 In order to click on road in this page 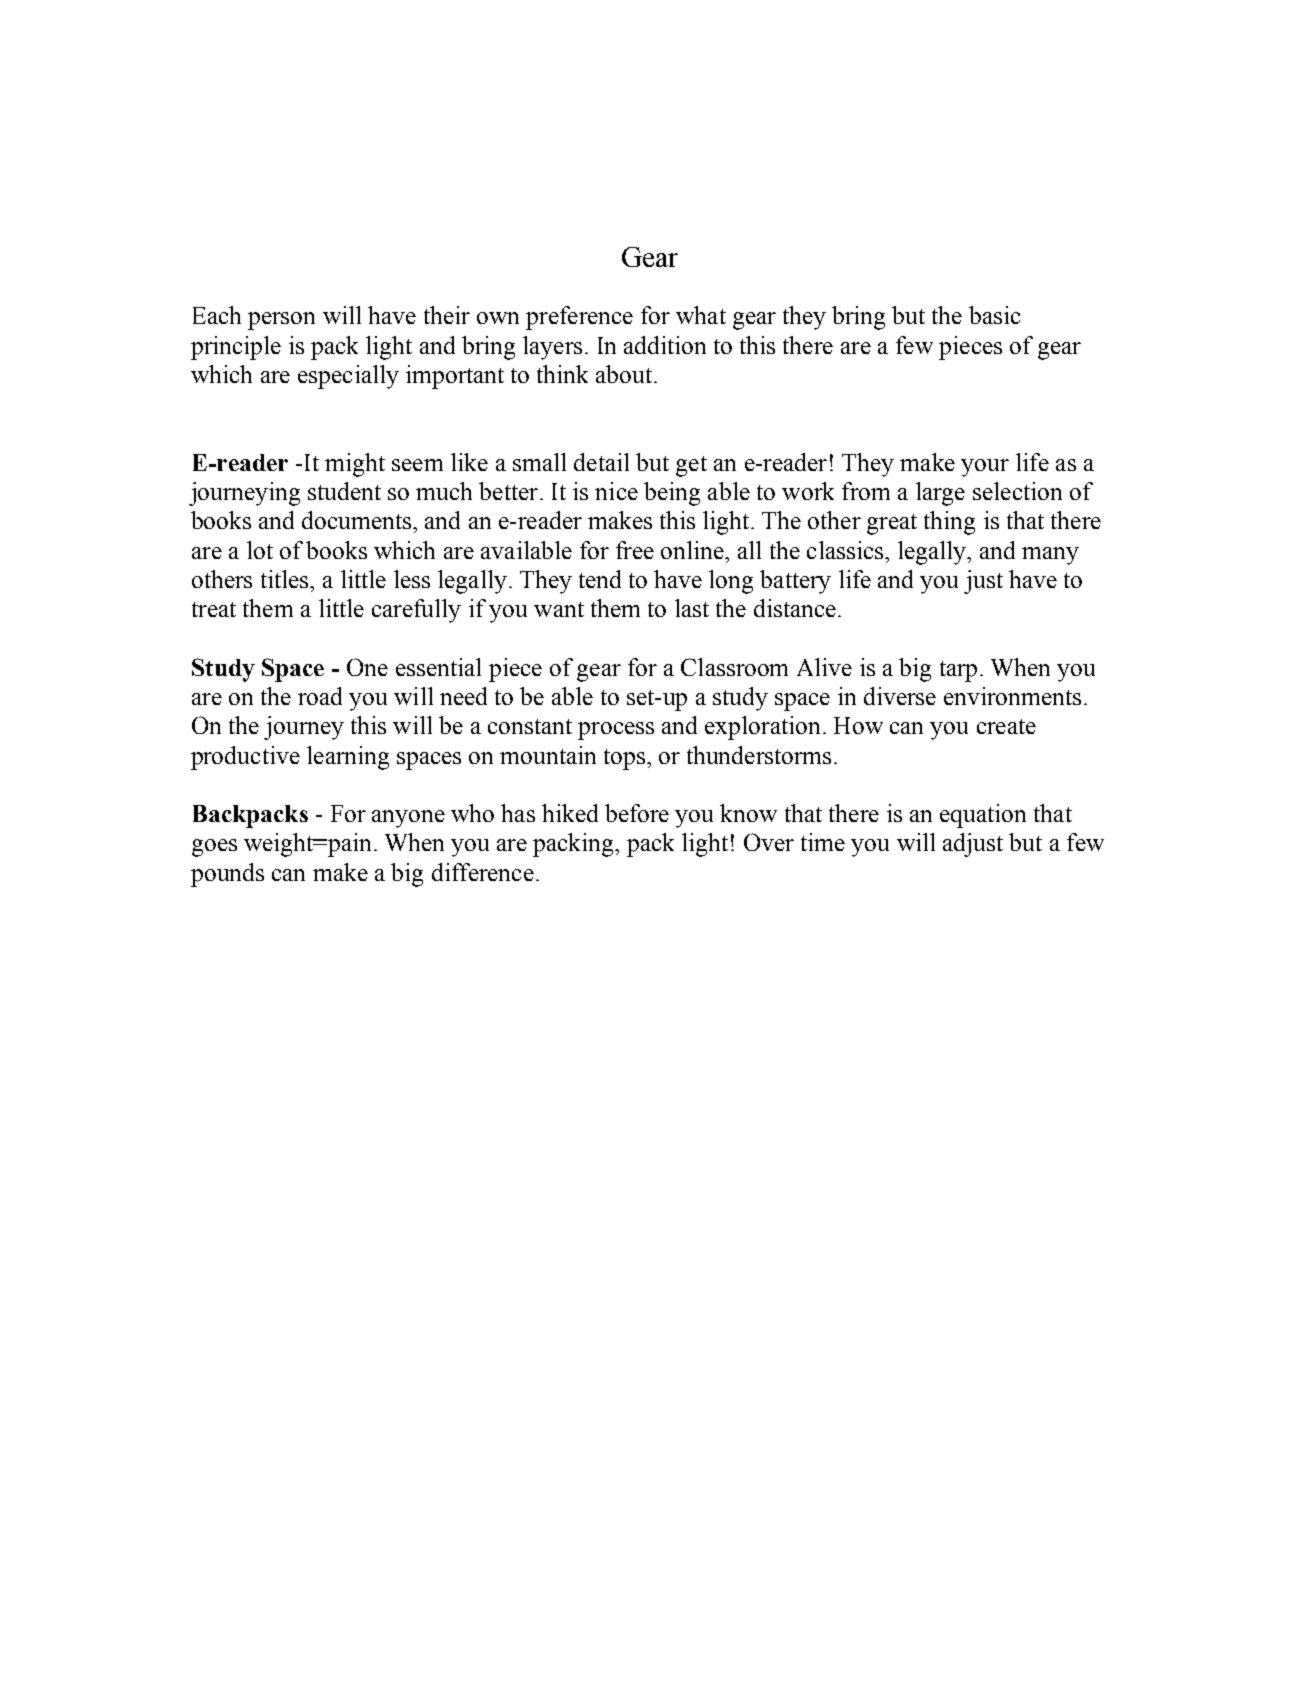, I will do `click(320, 696)`.
